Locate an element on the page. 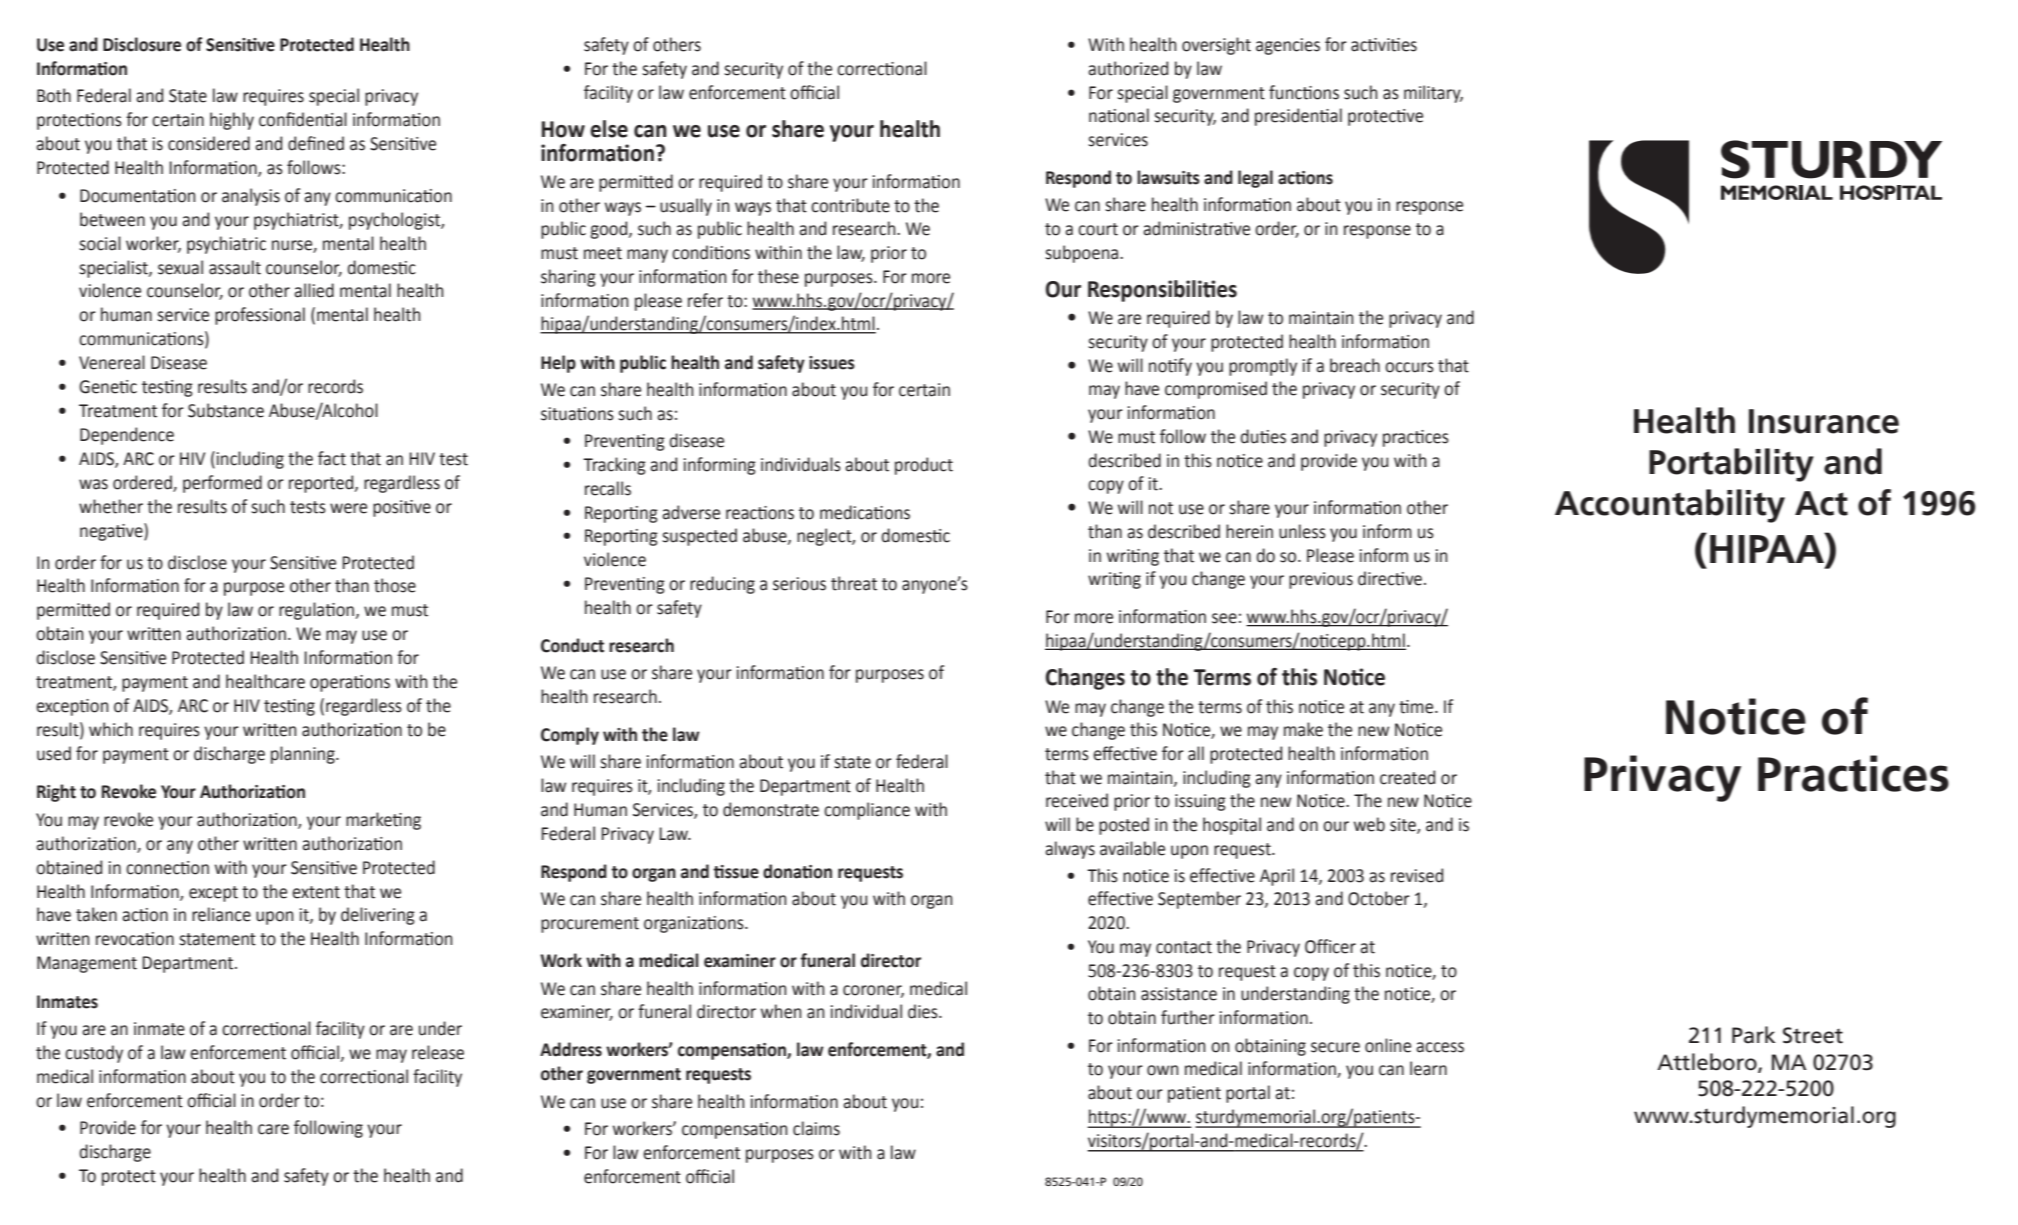  threat is located at coordinates (854, 583).
